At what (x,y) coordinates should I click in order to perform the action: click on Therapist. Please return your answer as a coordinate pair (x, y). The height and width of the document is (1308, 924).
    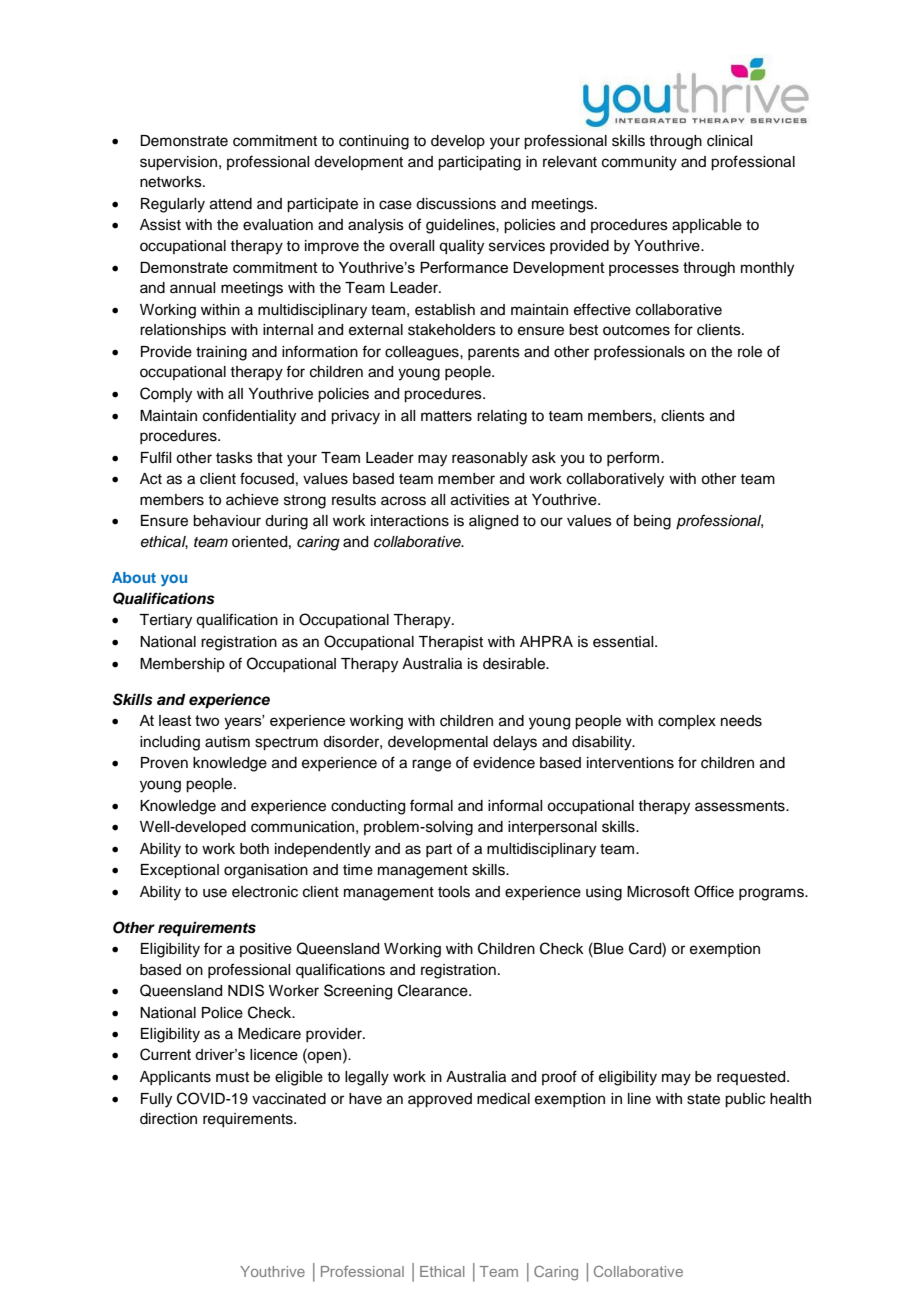
    Looking at the image, I should click on (450, 643).
